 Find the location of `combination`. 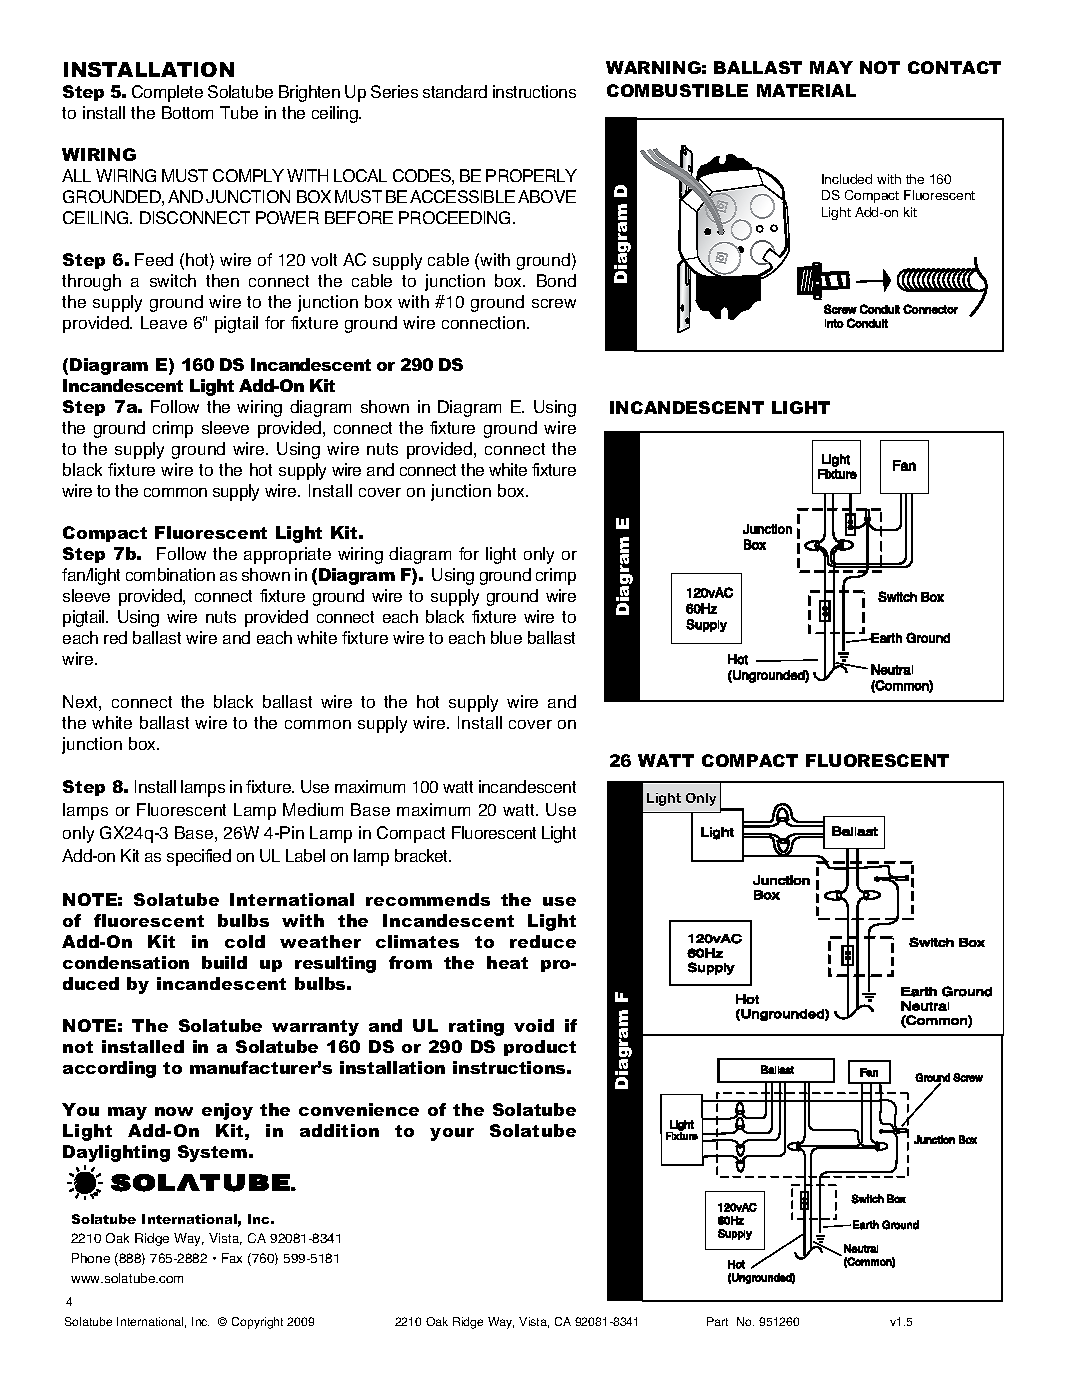

combination is located at coordinates (170, 574).
